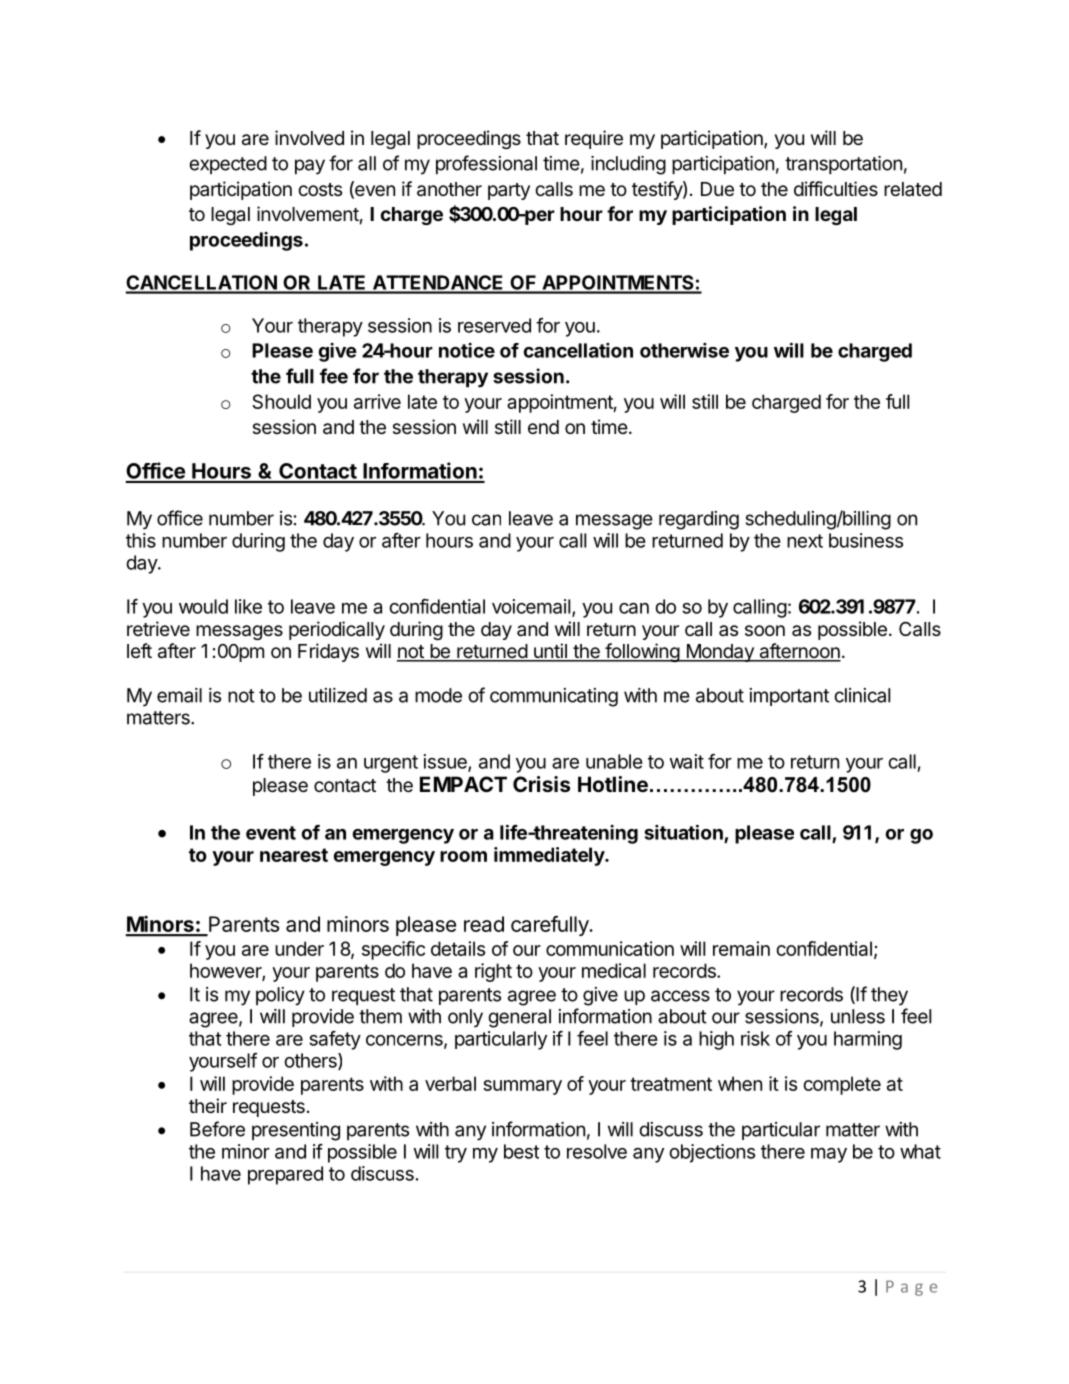  I want to click on transportation, so click(843, 165).
